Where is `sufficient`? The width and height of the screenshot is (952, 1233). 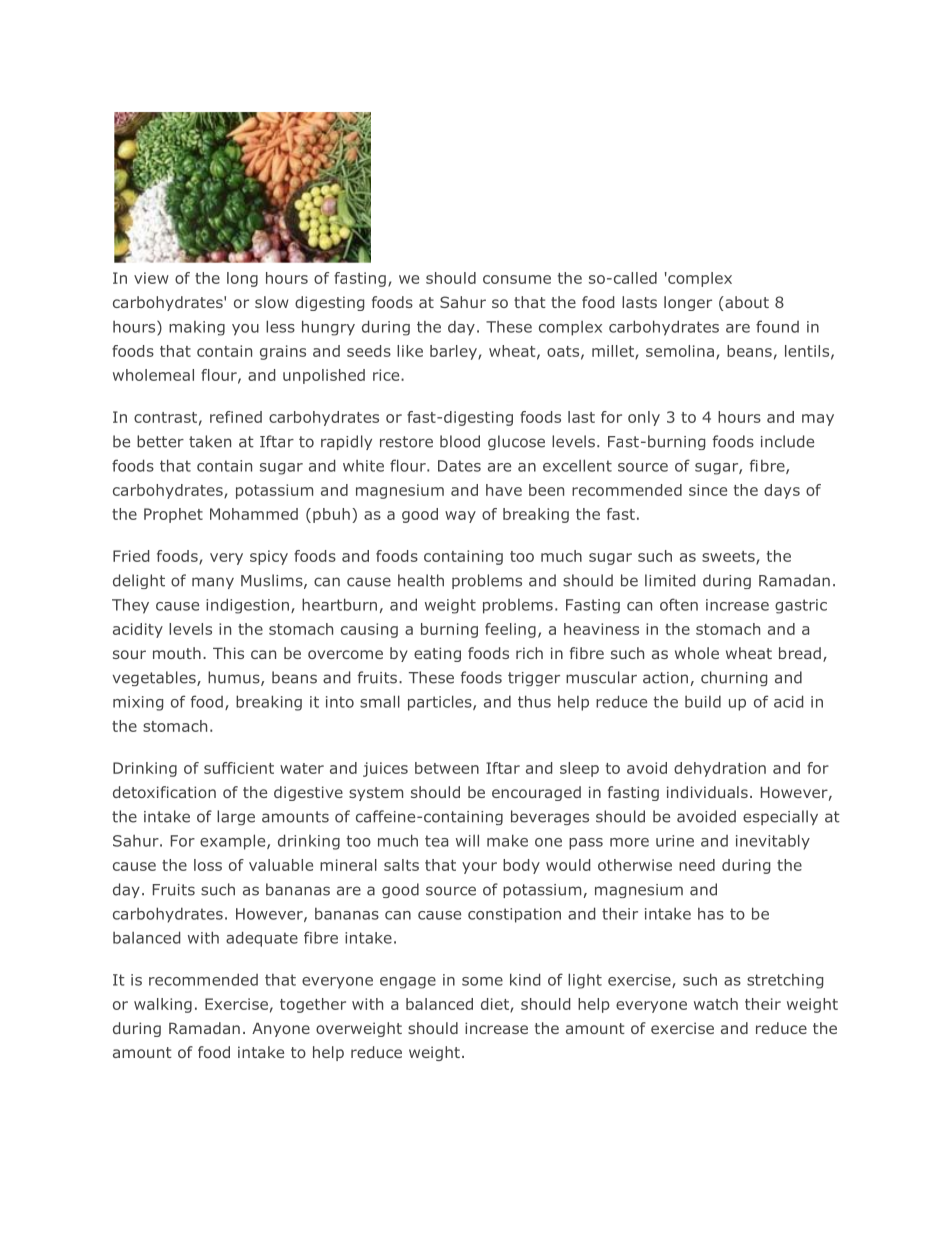
sufficient is located at coordinates (239, 768).
